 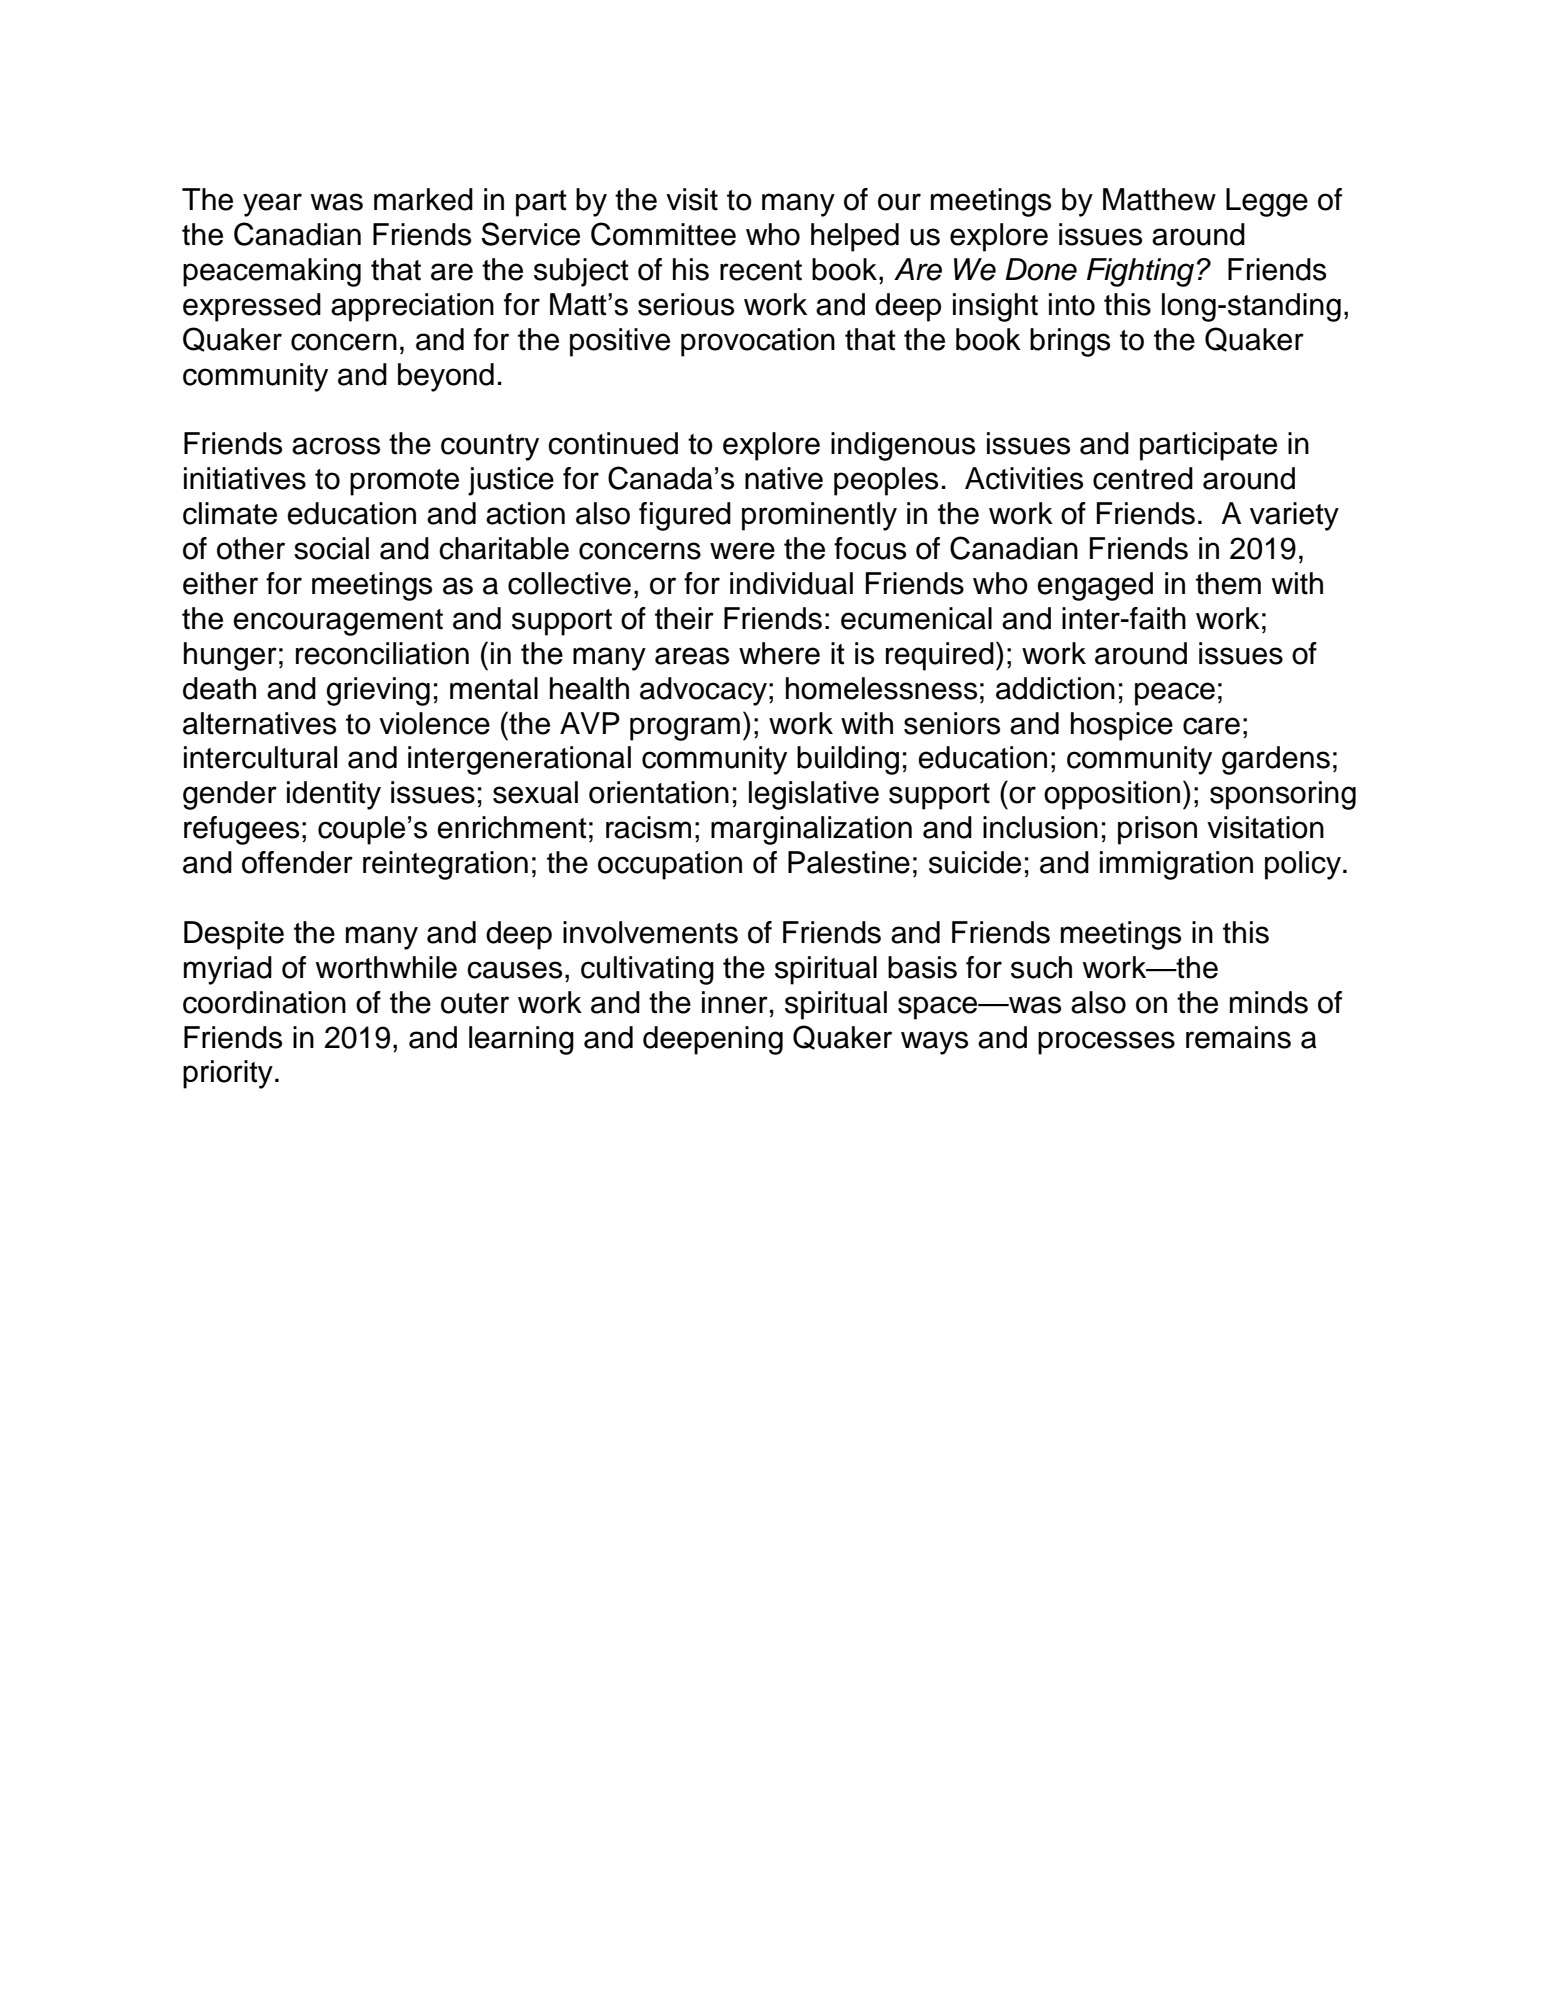 What do you see at coordinates (1106, 1043) in the image?
I see `processes` at bounding box center [1106, 1043].
